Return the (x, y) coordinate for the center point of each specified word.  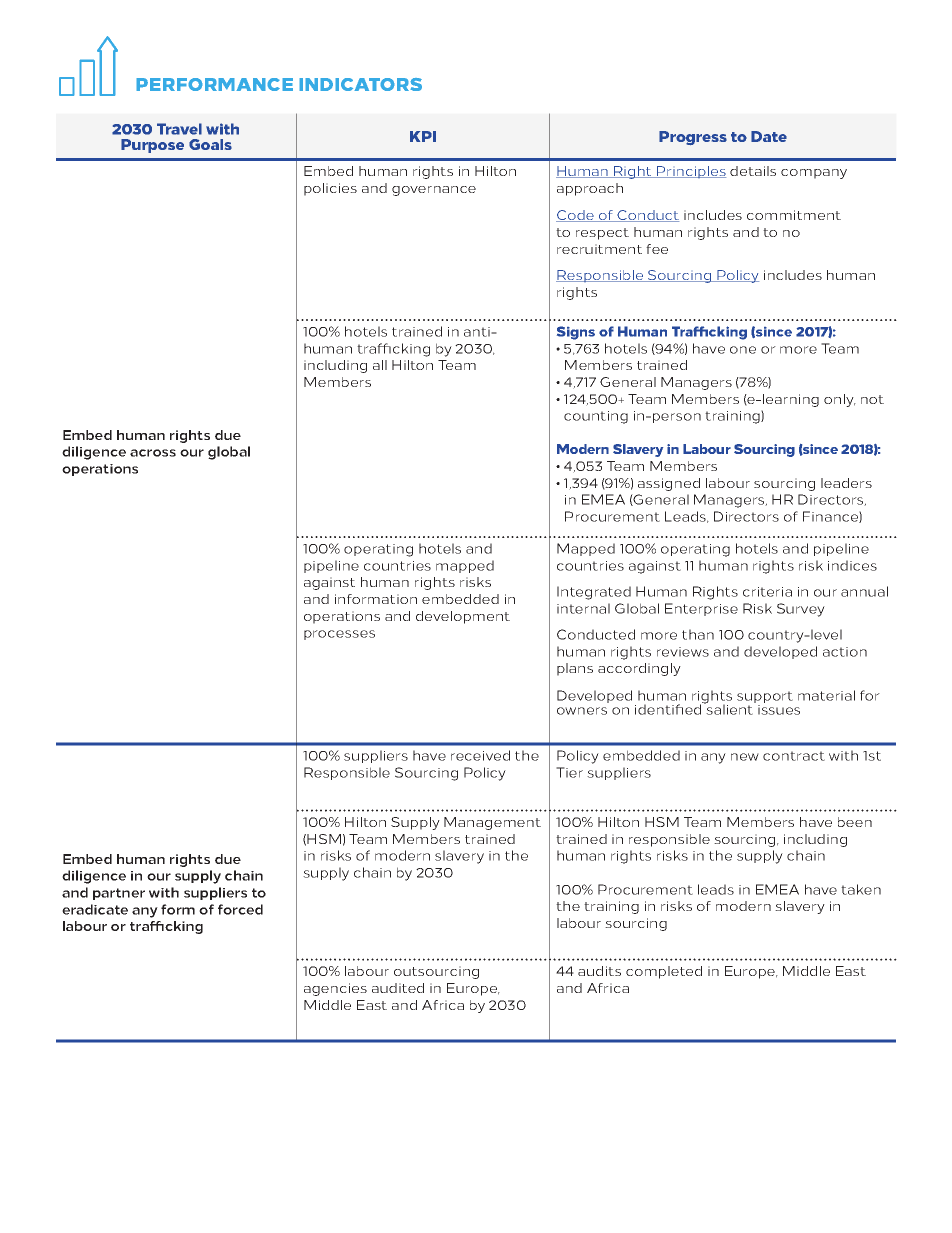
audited (398, 988)
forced (240, 909)
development (463, 617)
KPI (423, 136)
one (743, 350)
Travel (179, 129)
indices (852, 565)
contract (794, 756)
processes (339, 635)
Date (769, 136)
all (380, 365)
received (480, 755)
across (153, 453)
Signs (576, 333)
